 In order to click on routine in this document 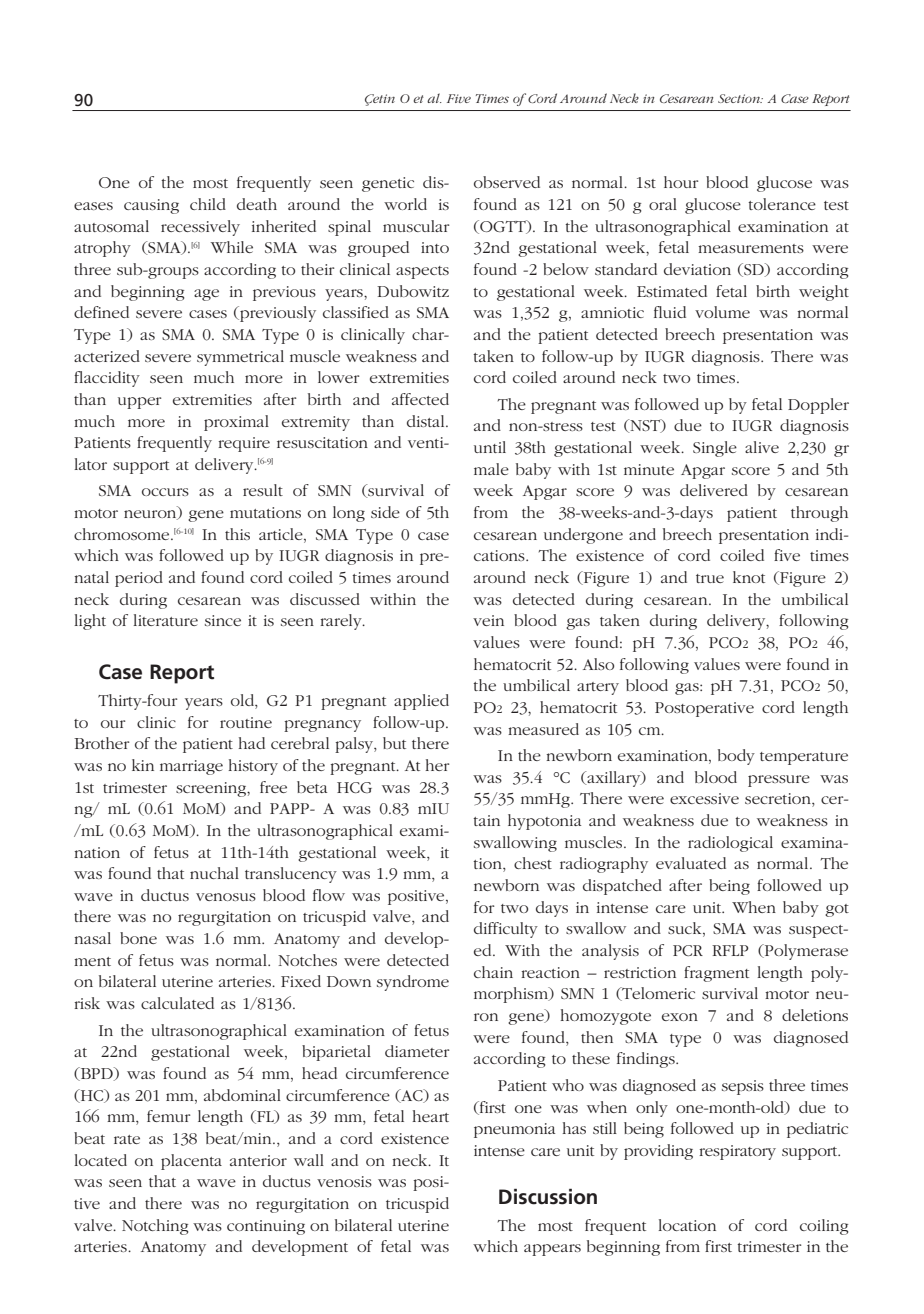, I will do `click(246, 722)`.
